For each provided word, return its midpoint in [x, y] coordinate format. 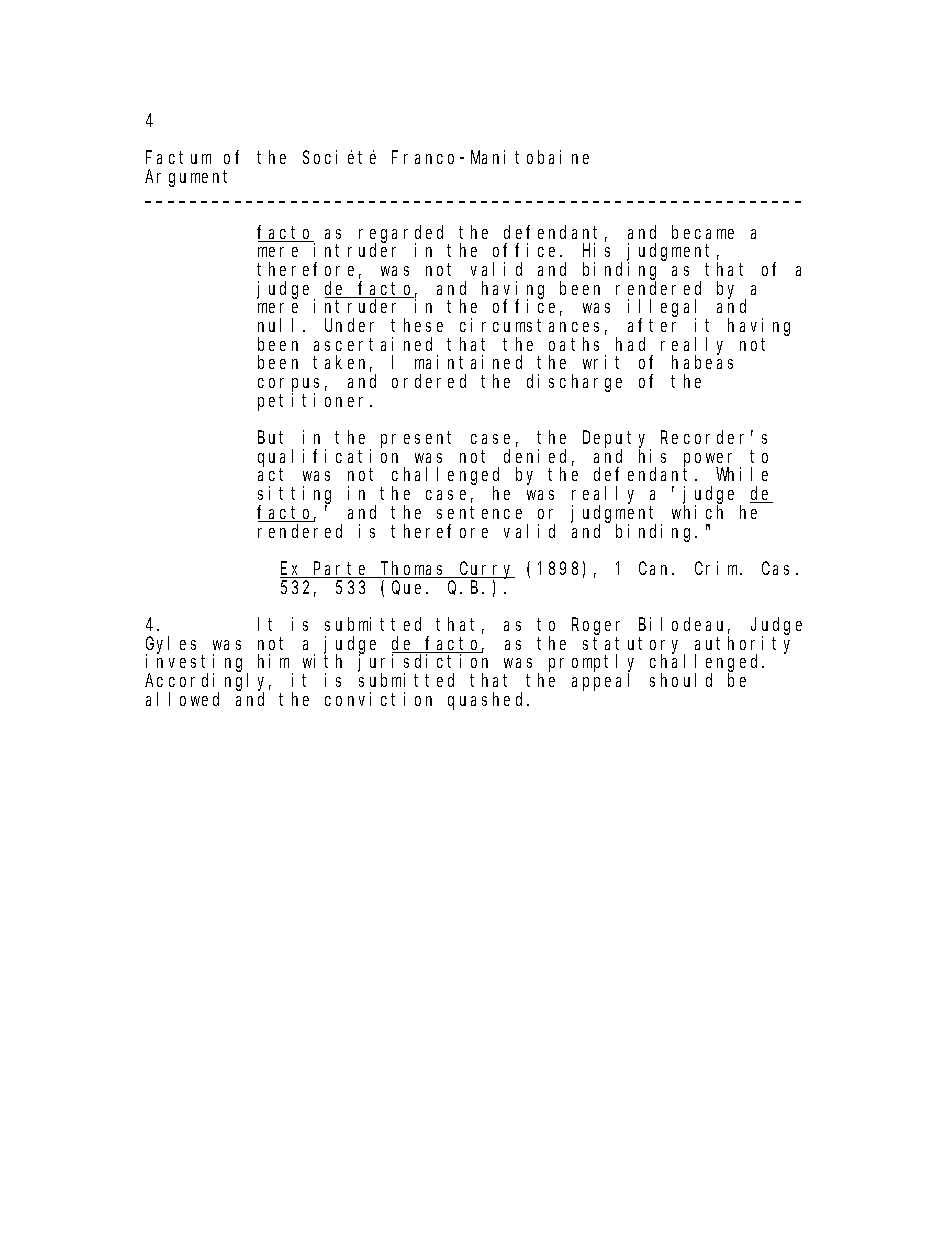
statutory [634, 646]
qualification [331, 459]
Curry [486, 571]
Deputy [617, 441]
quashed [488, 701]
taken [342, 364]
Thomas [414, 569]
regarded [404, 235]
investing [197, 664]
